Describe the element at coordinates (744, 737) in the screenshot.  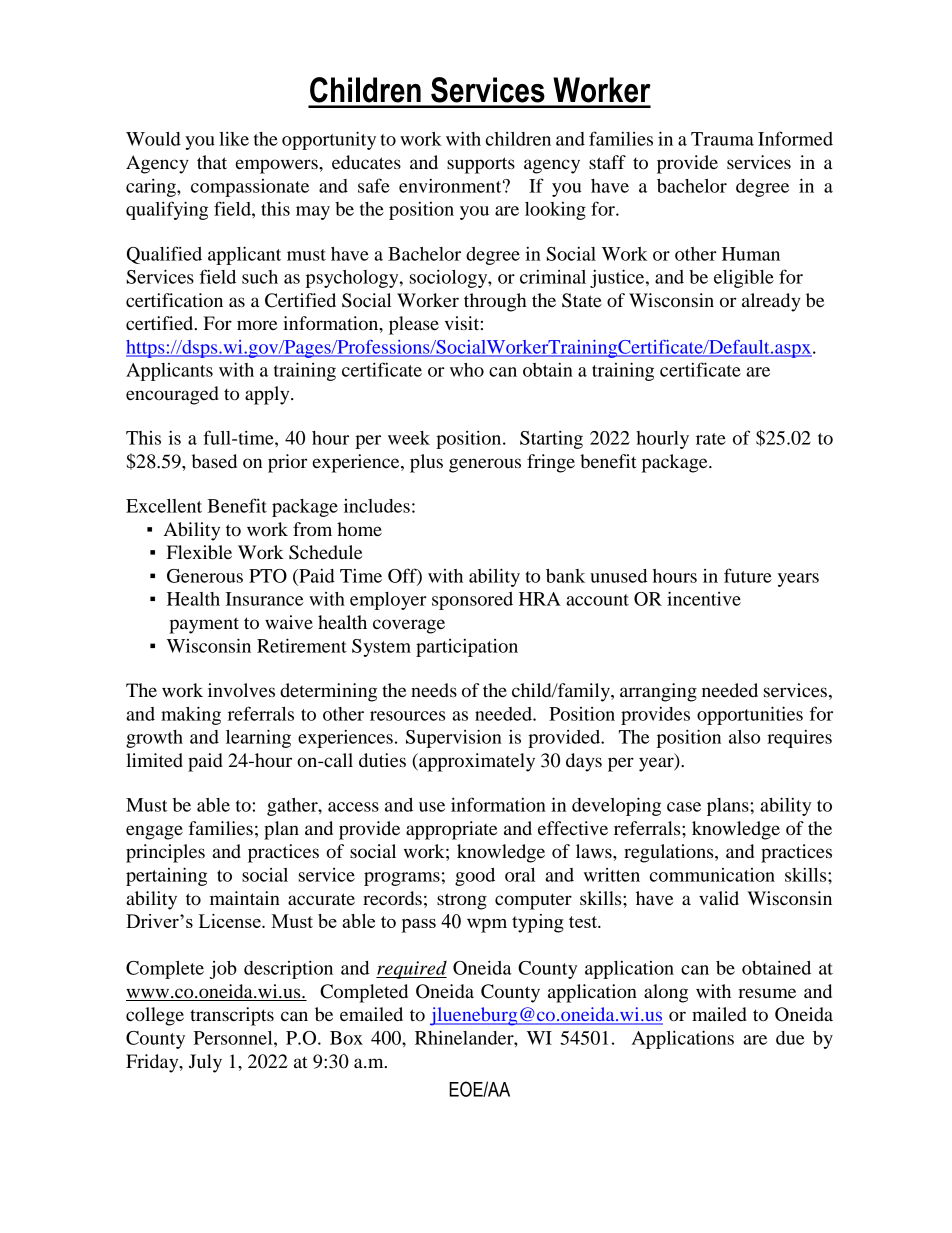
I see `also` at that location.
